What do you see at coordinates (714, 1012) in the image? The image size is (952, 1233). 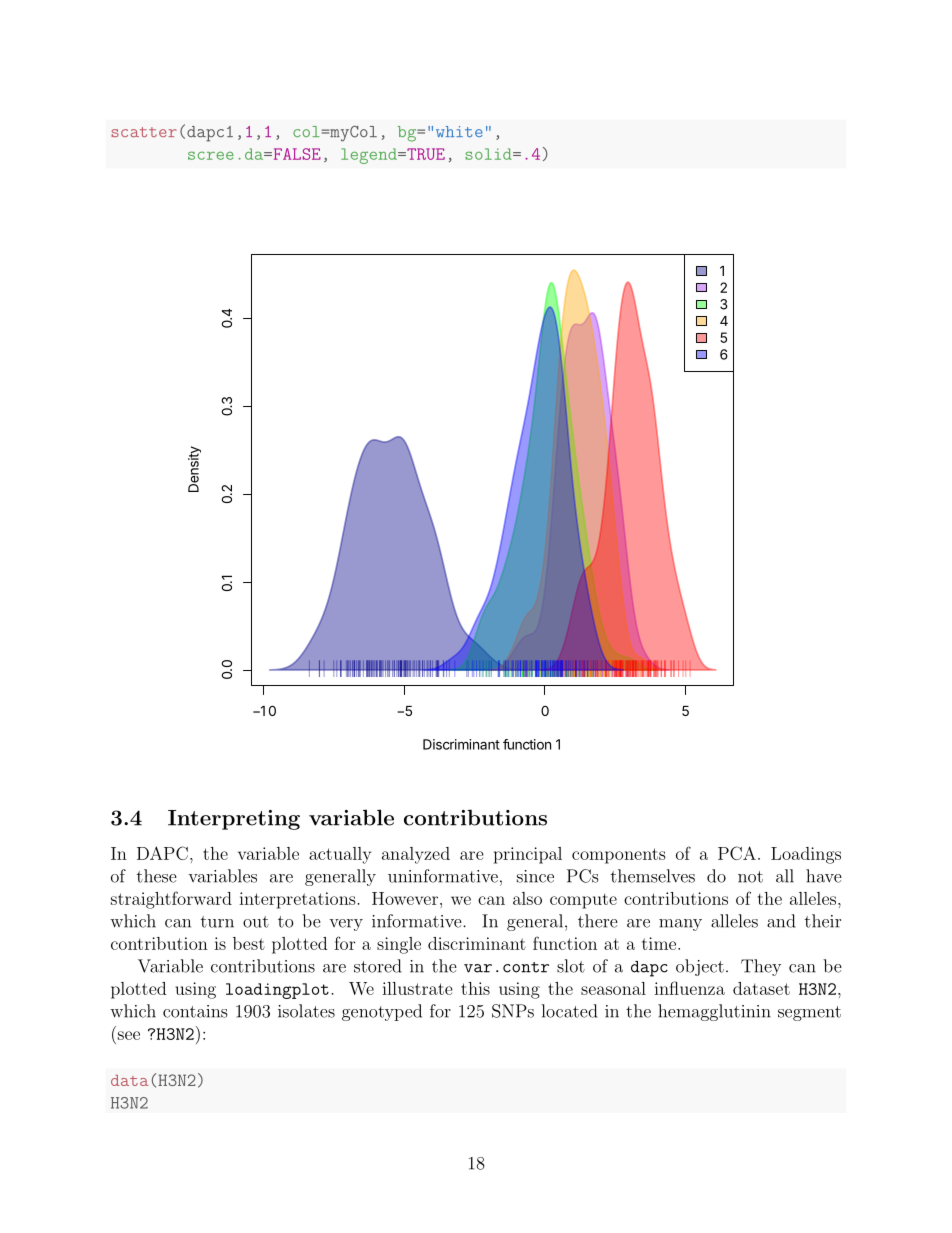 I see `hemagglutinin` at bounding box center [714, 1012].
